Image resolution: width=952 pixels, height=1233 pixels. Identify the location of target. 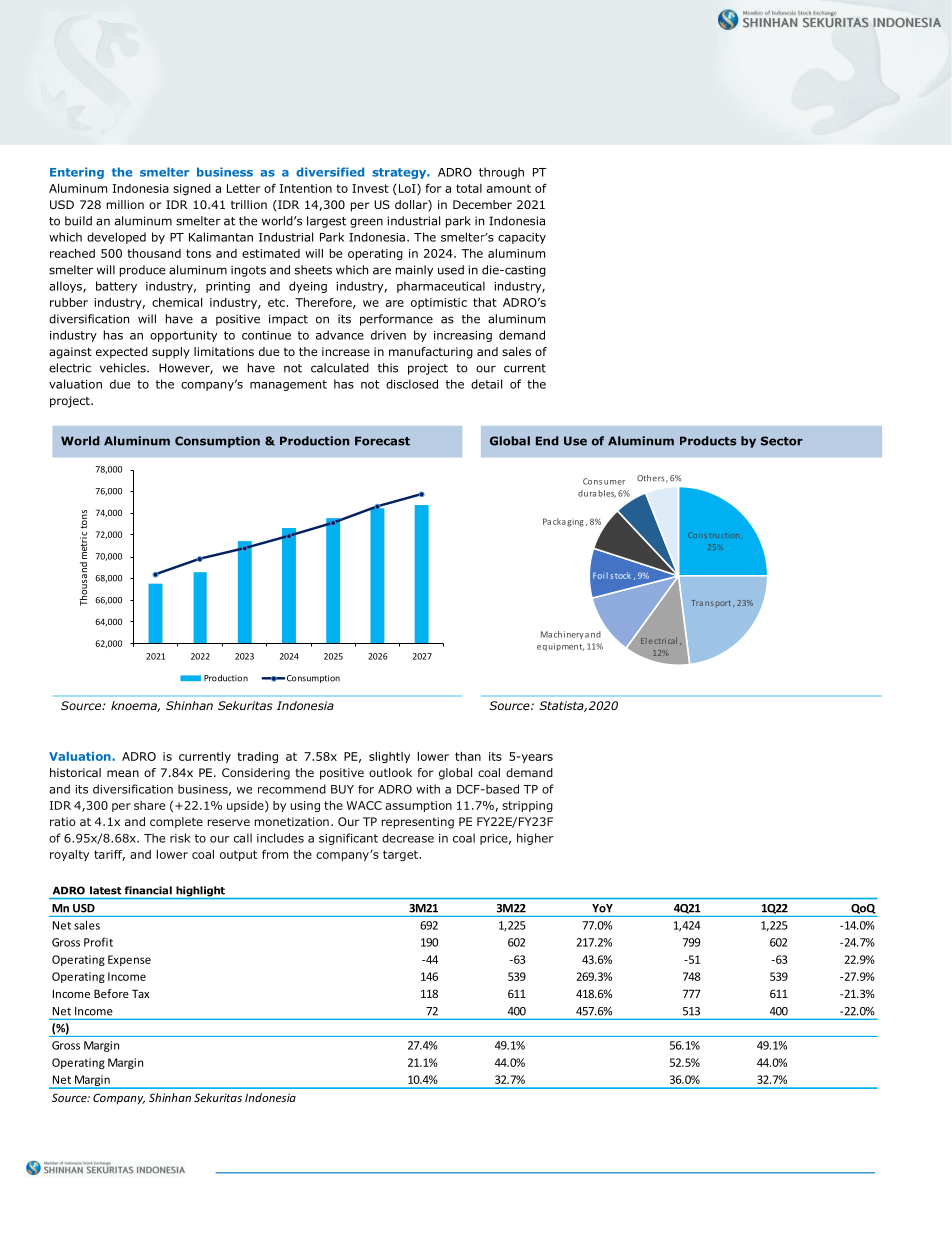
(401, 855).
